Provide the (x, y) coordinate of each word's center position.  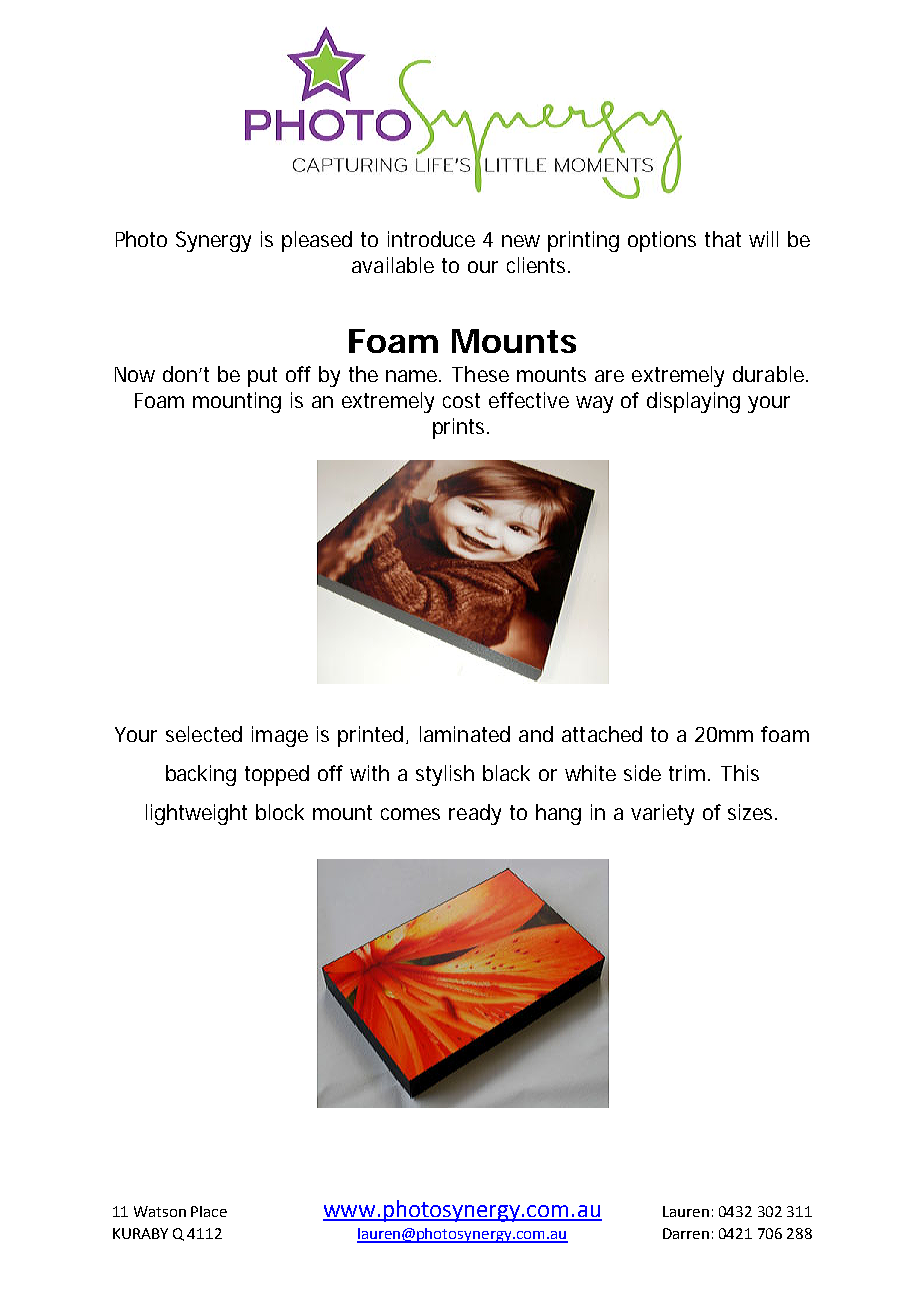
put (262, 377)
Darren (686, 1233)
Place (209, 1211)
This (740, 773)
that (723, 239)
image (280, 736)
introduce (431, 239)
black (506, 773)
